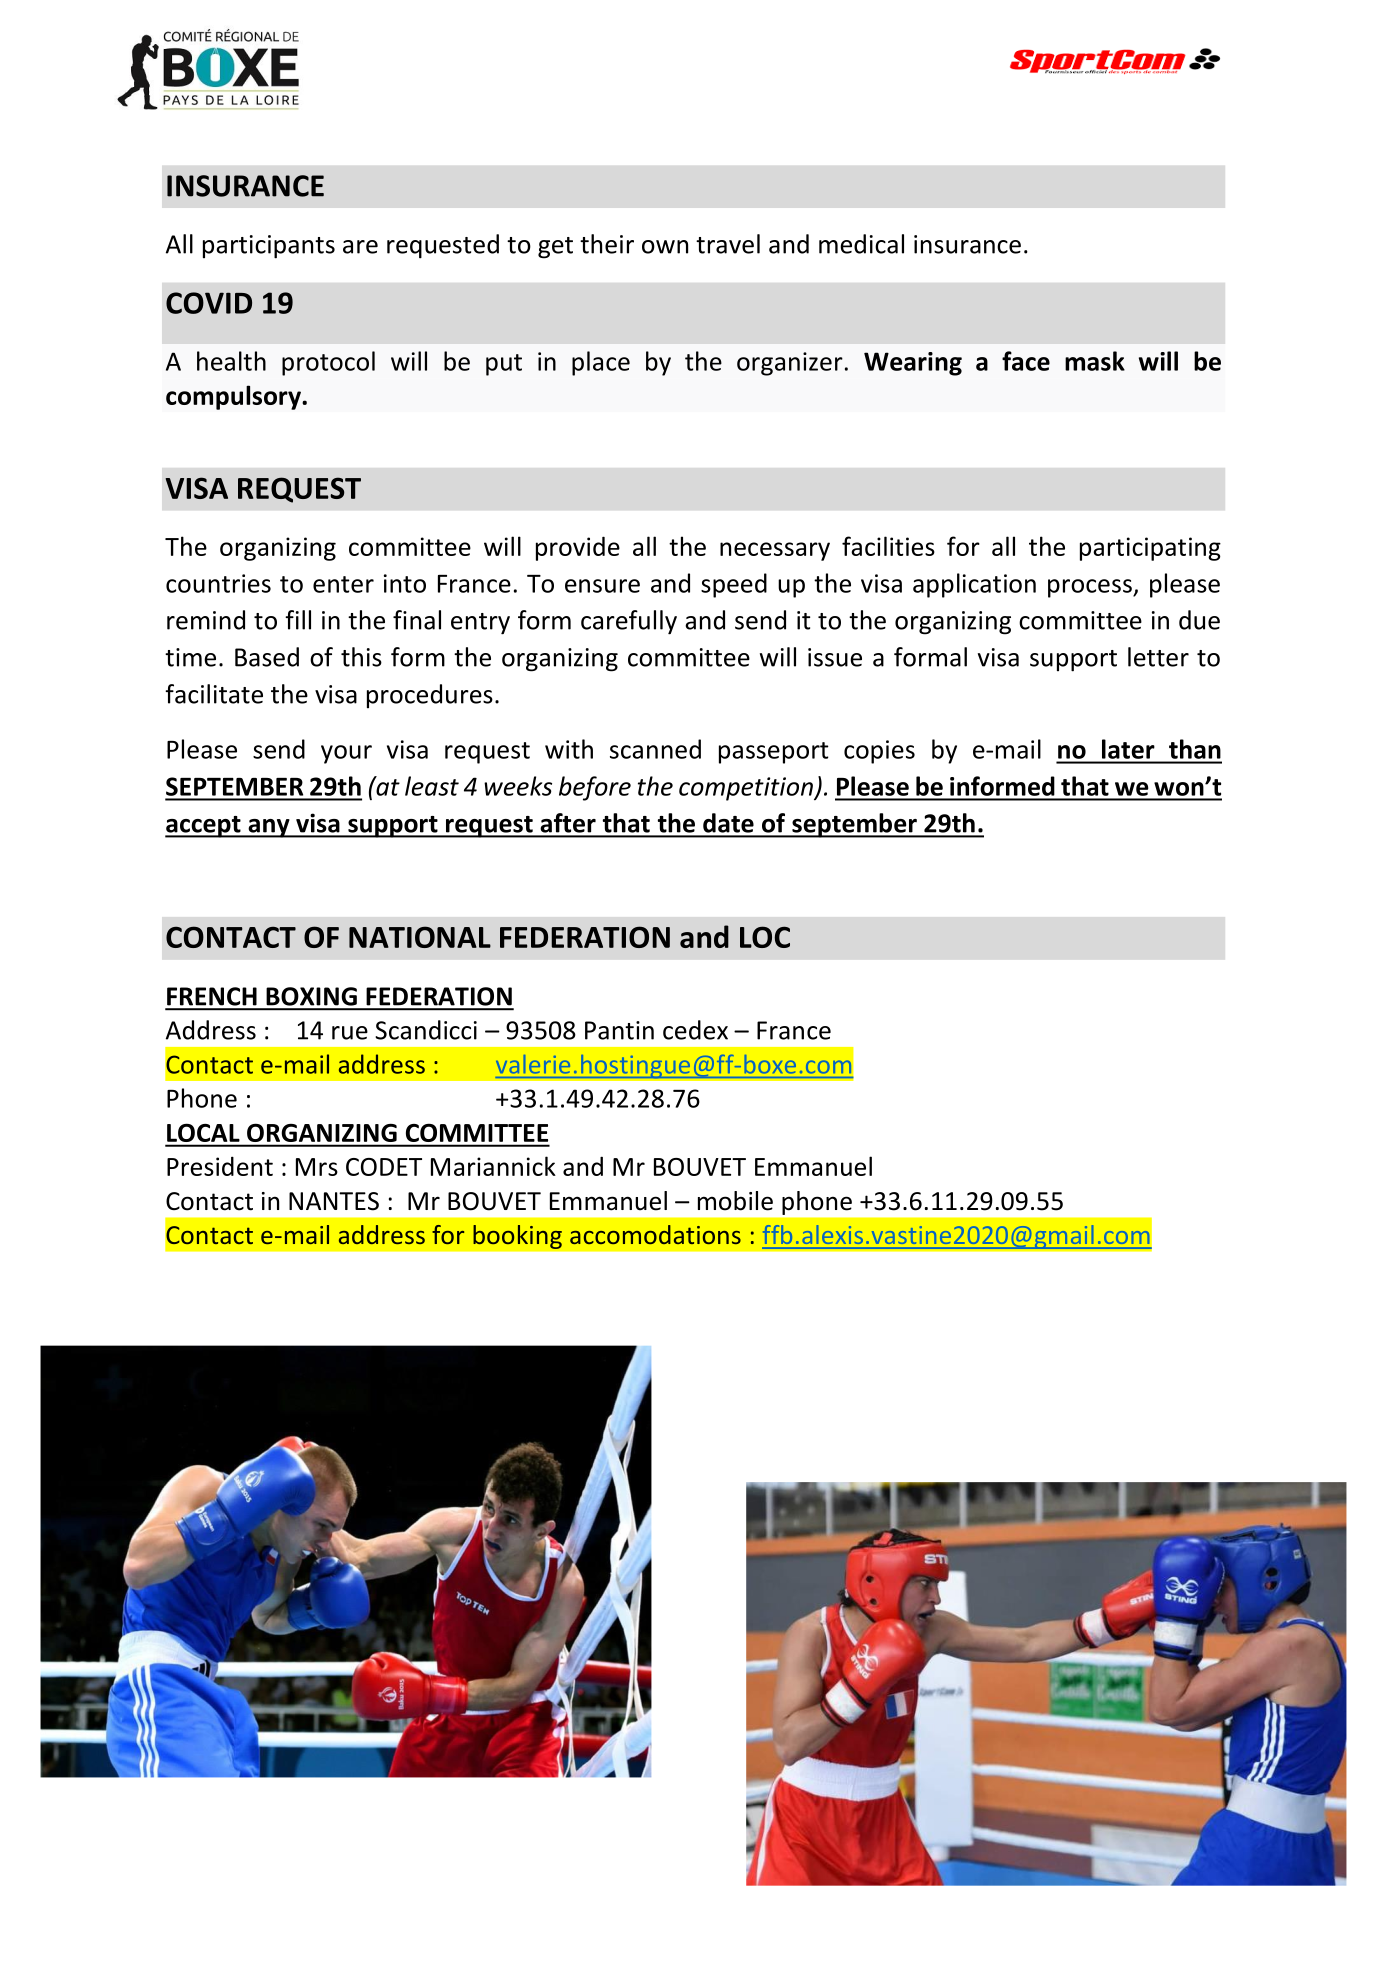  Describe the element at coordinates (629, 622) in the image. I see `carefully` at that location.
